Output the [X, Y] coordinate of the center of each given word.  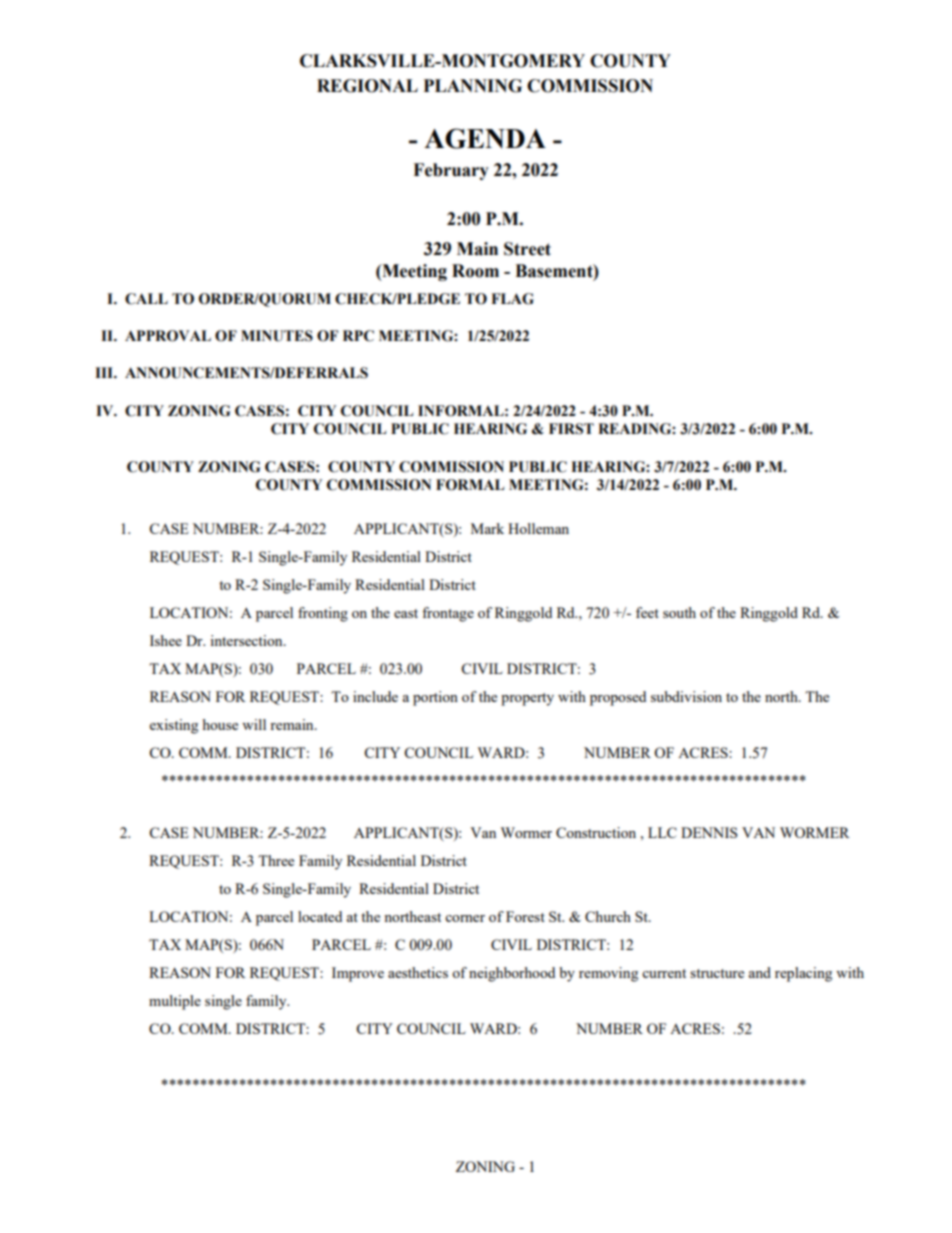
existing [174, 726]
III [105, 372]
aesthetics [418, 972]
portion [435, 698]
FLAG [512, 299]
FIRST [571, 429]
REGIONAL [367, 86]
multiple [175, 1002]
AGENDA [485, 138]
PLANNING [473, 86]
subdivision [686, 696]
